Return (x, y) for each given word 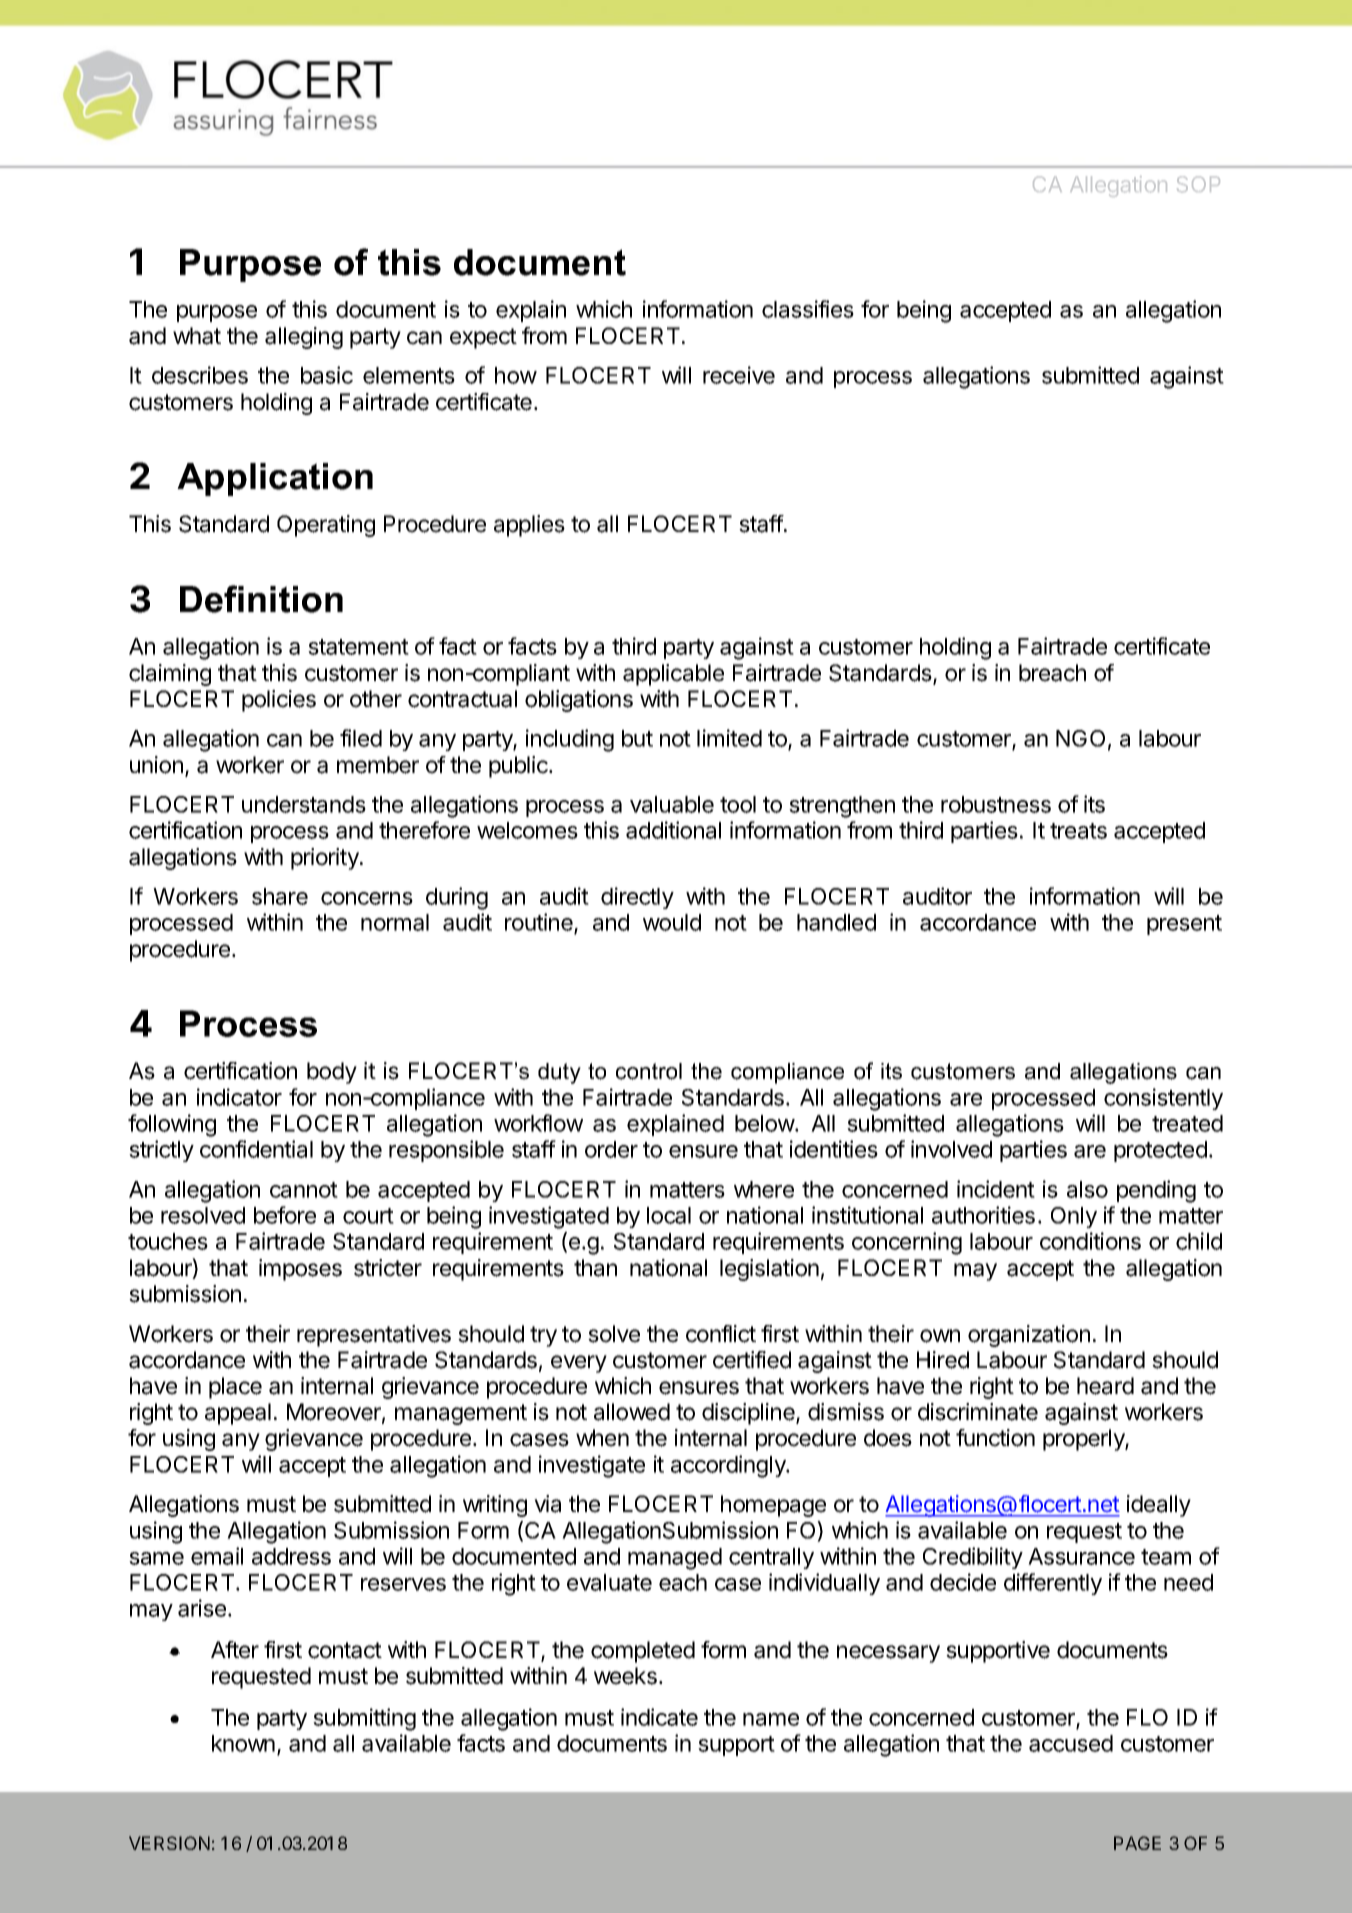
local (669, 1215)
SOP (1198, 184)
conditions (1090, 1241)
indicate (659, 1717)
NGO (1080, 738)
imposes (300, 1270)
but (637, 738)
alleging (304, 338)
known (243, 1743)
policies (279, 701)
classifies (808, 309)
